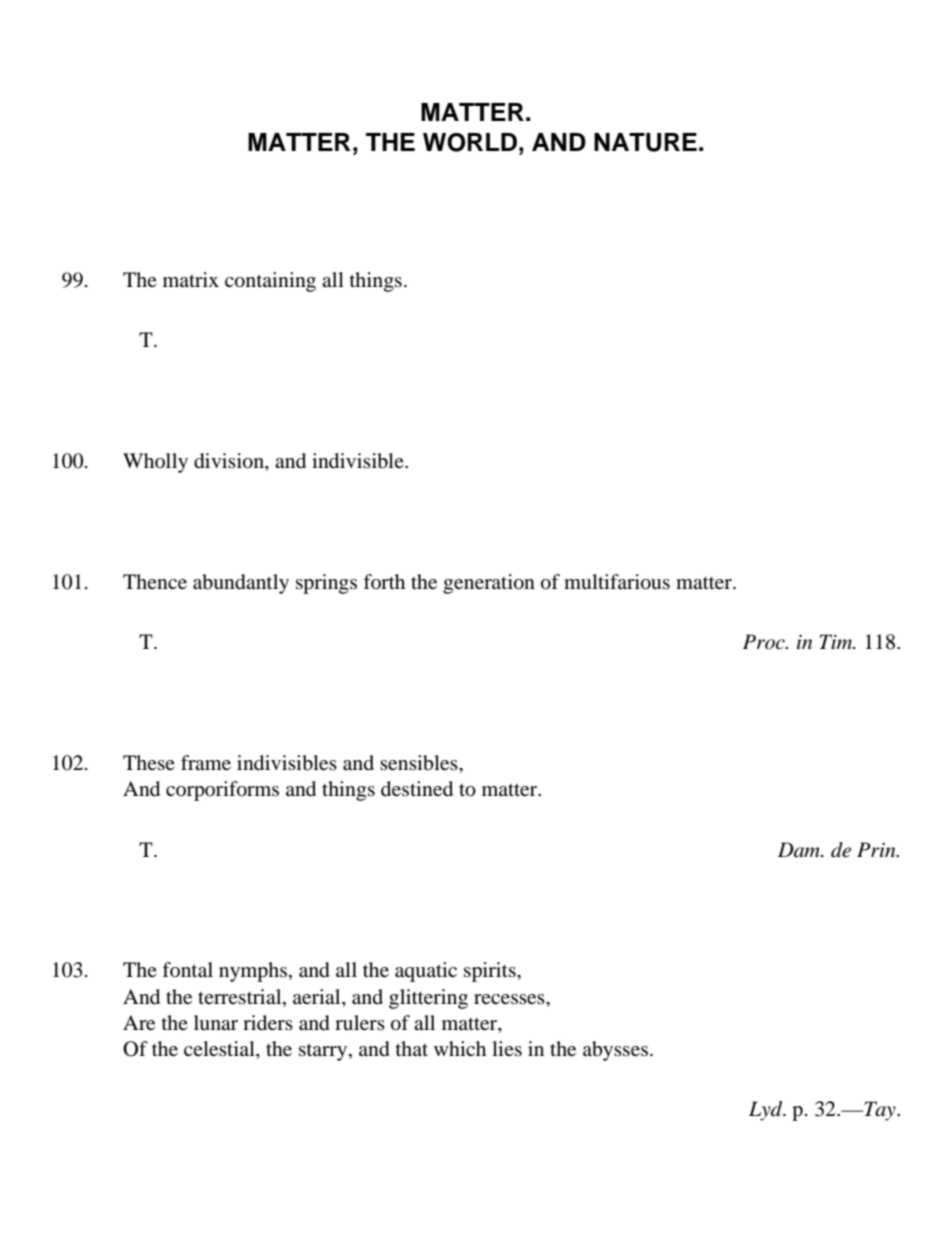 The width and height of the image is (952, 1233). I want to click on generation, so click(489, 584).
